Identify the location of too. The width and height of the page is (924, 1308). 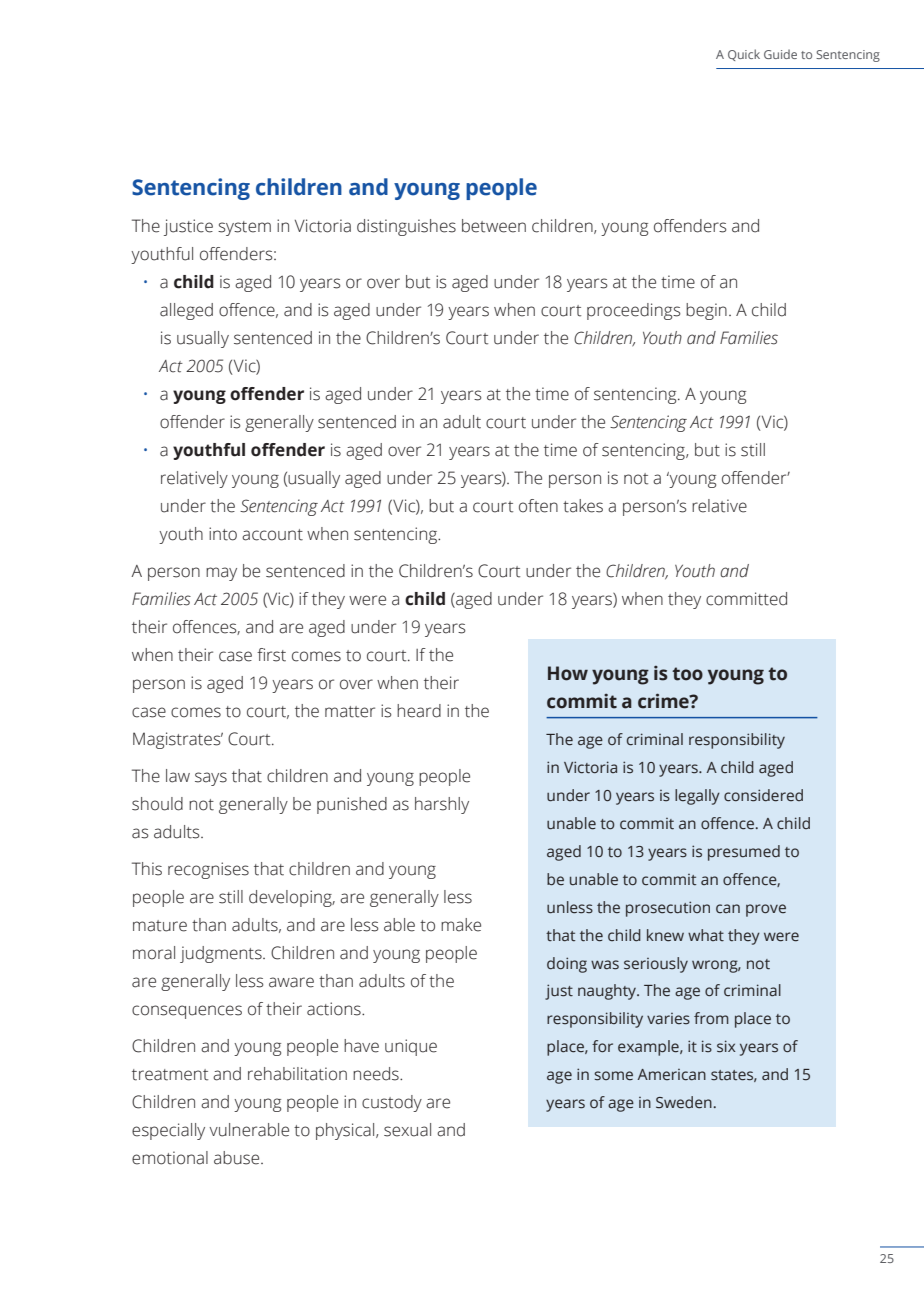
(687, 674).
